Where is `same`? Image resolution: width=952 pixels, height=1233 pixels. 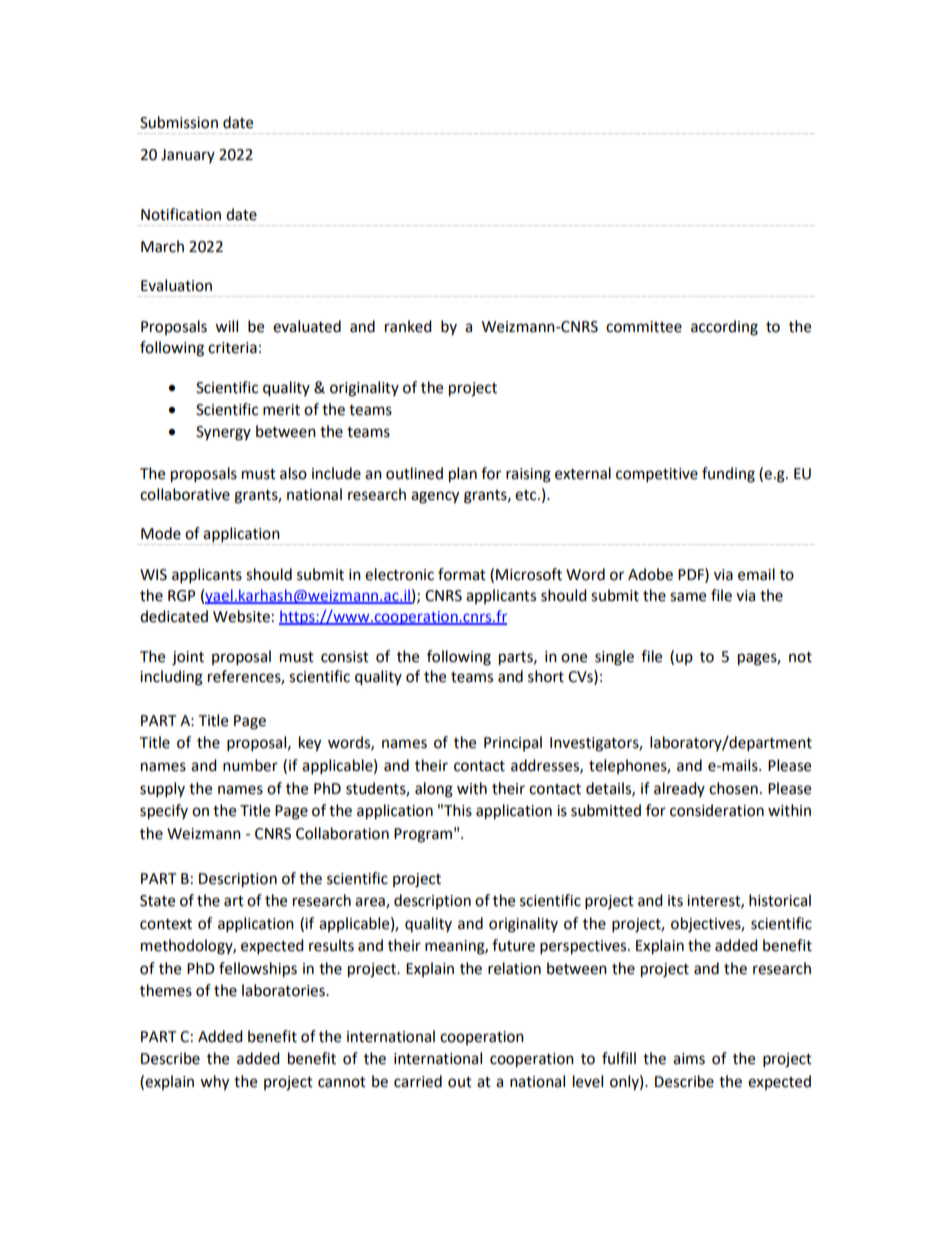
same is located at coordinates (688, 597).
